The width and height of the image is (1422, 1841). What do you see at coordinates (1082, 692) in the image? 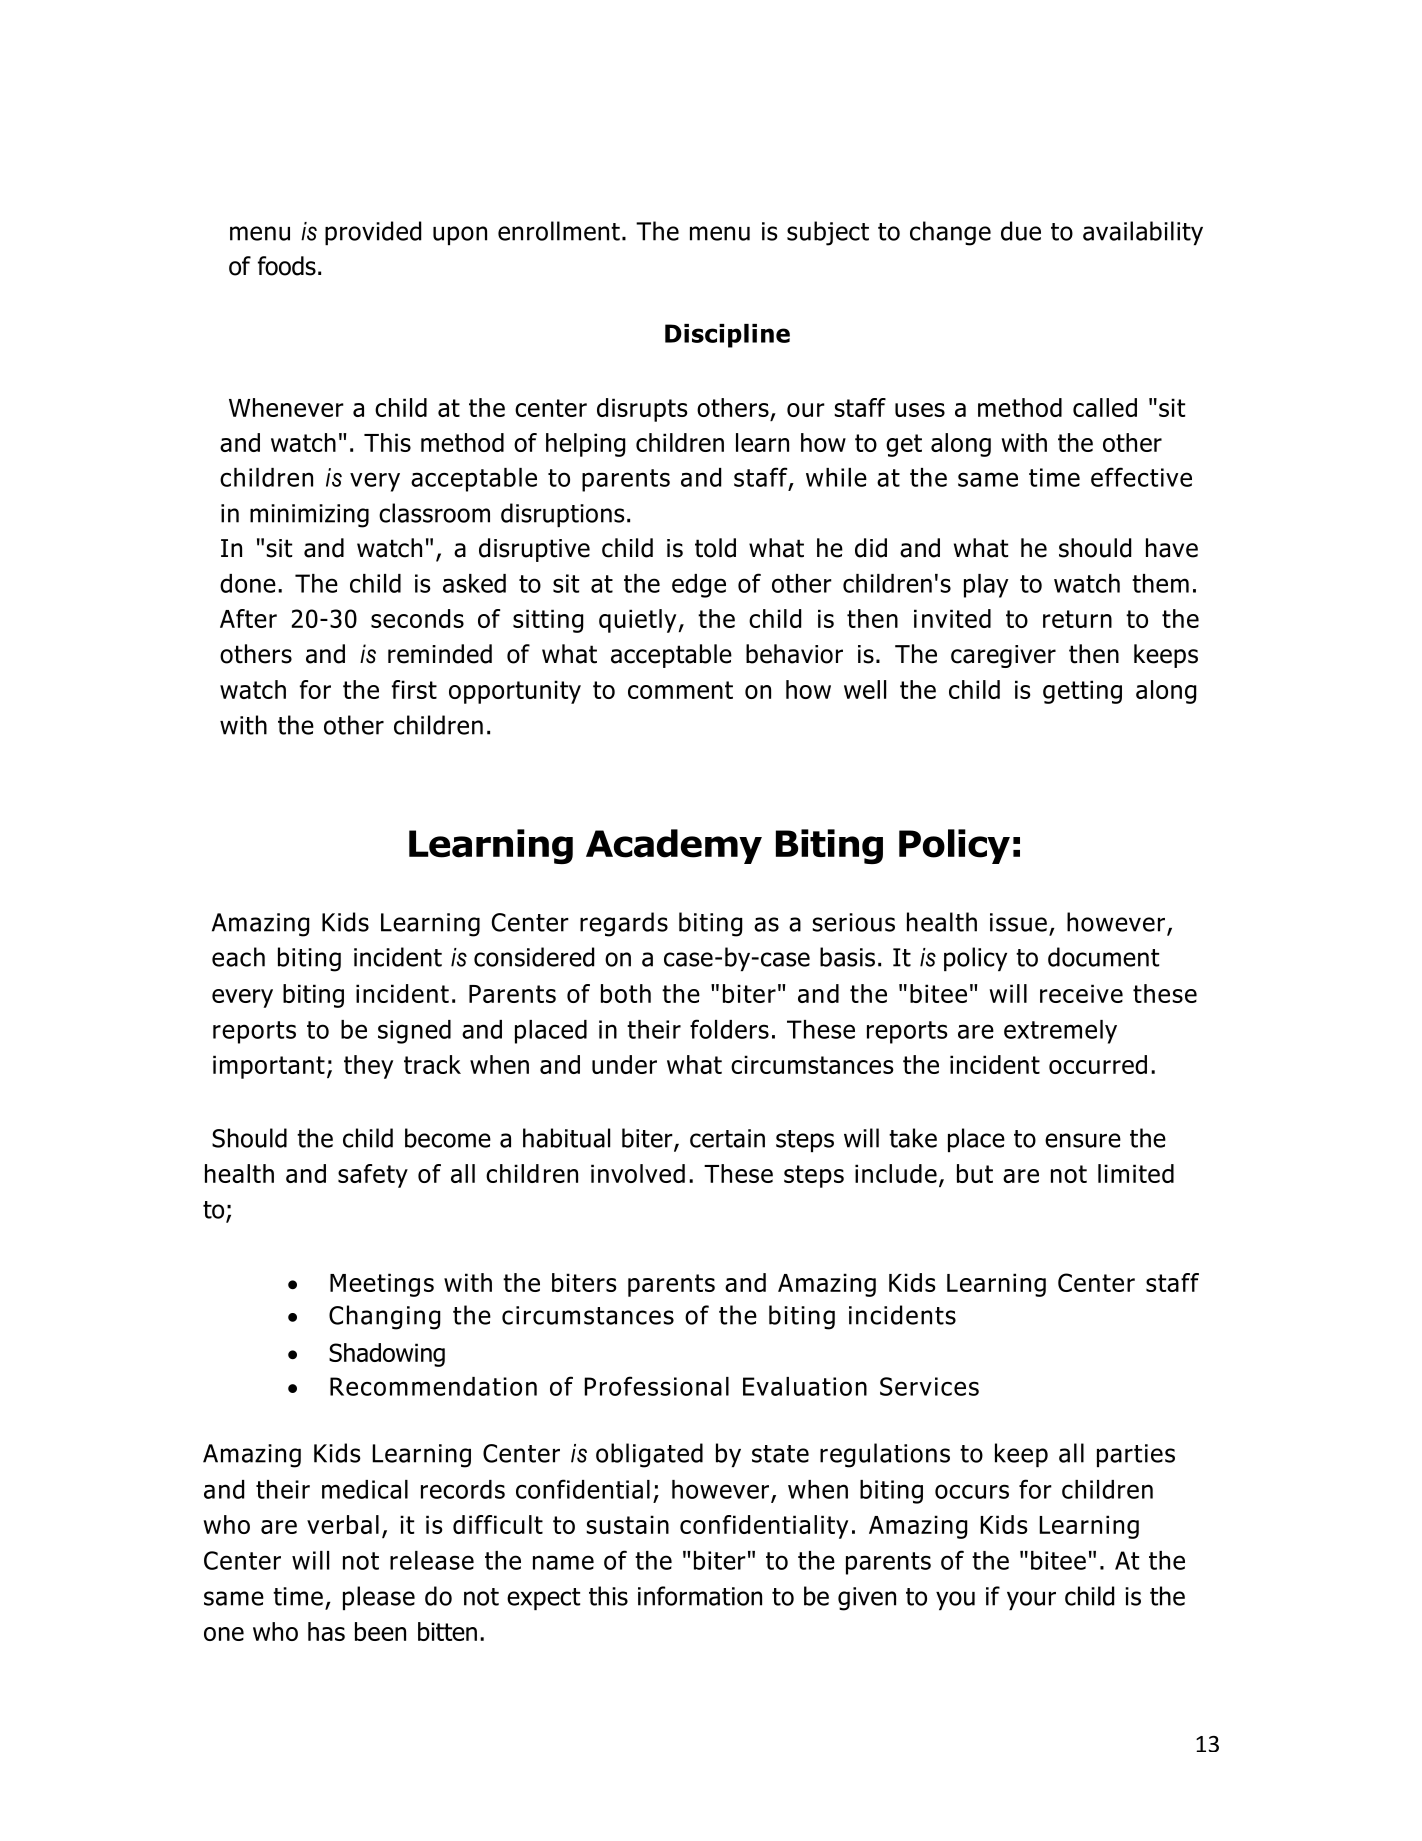
I see `getting` at bounding box center [1082, 692].
